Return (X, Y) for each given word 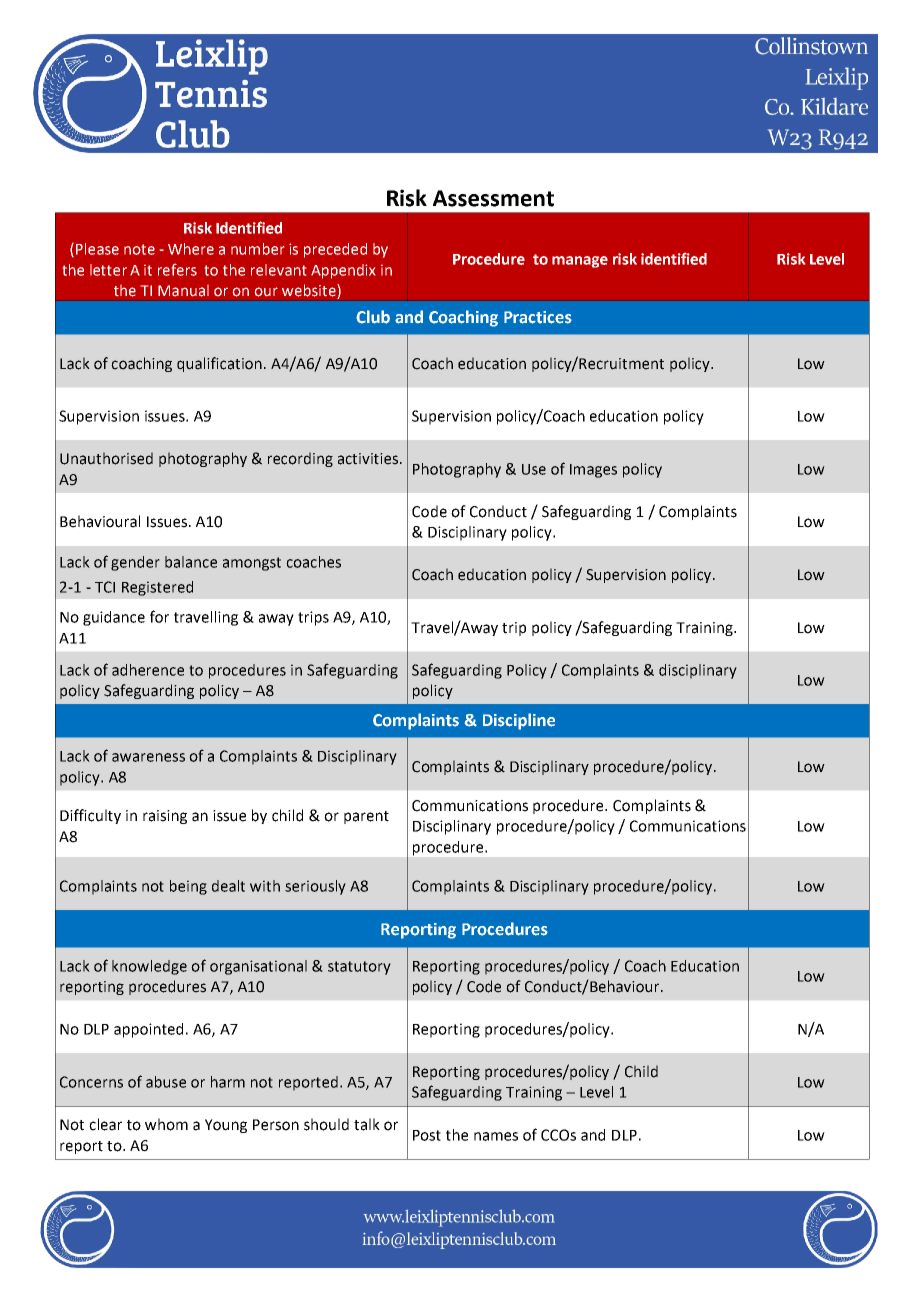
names (496, 1136)
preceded (335, 250)
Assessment (493, 198)
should (326, 1124)
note (139, 249)
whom (166, 1124)
